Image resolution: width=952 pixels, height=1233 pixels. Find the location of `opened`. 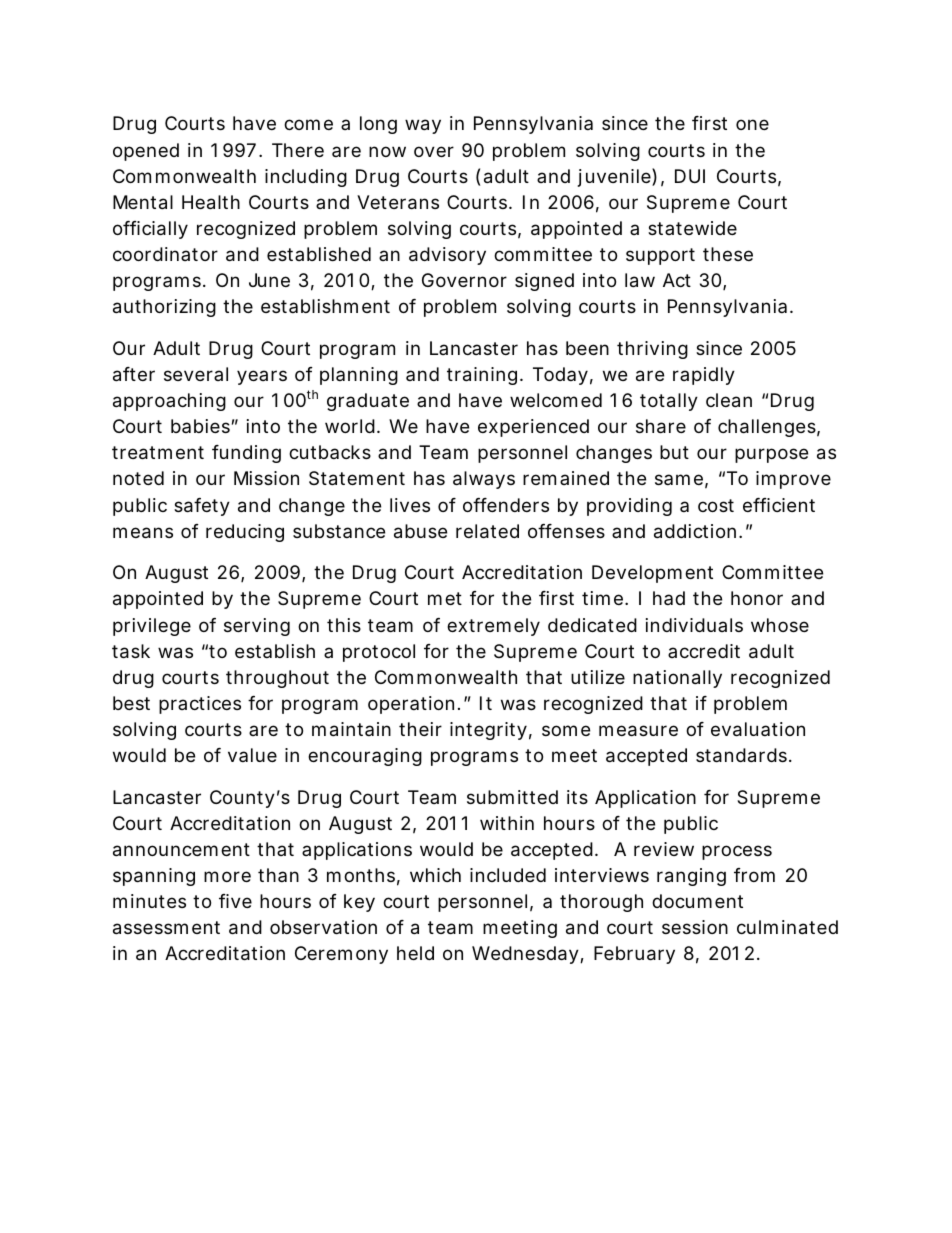

opened is located at coordinates (146, 152).
